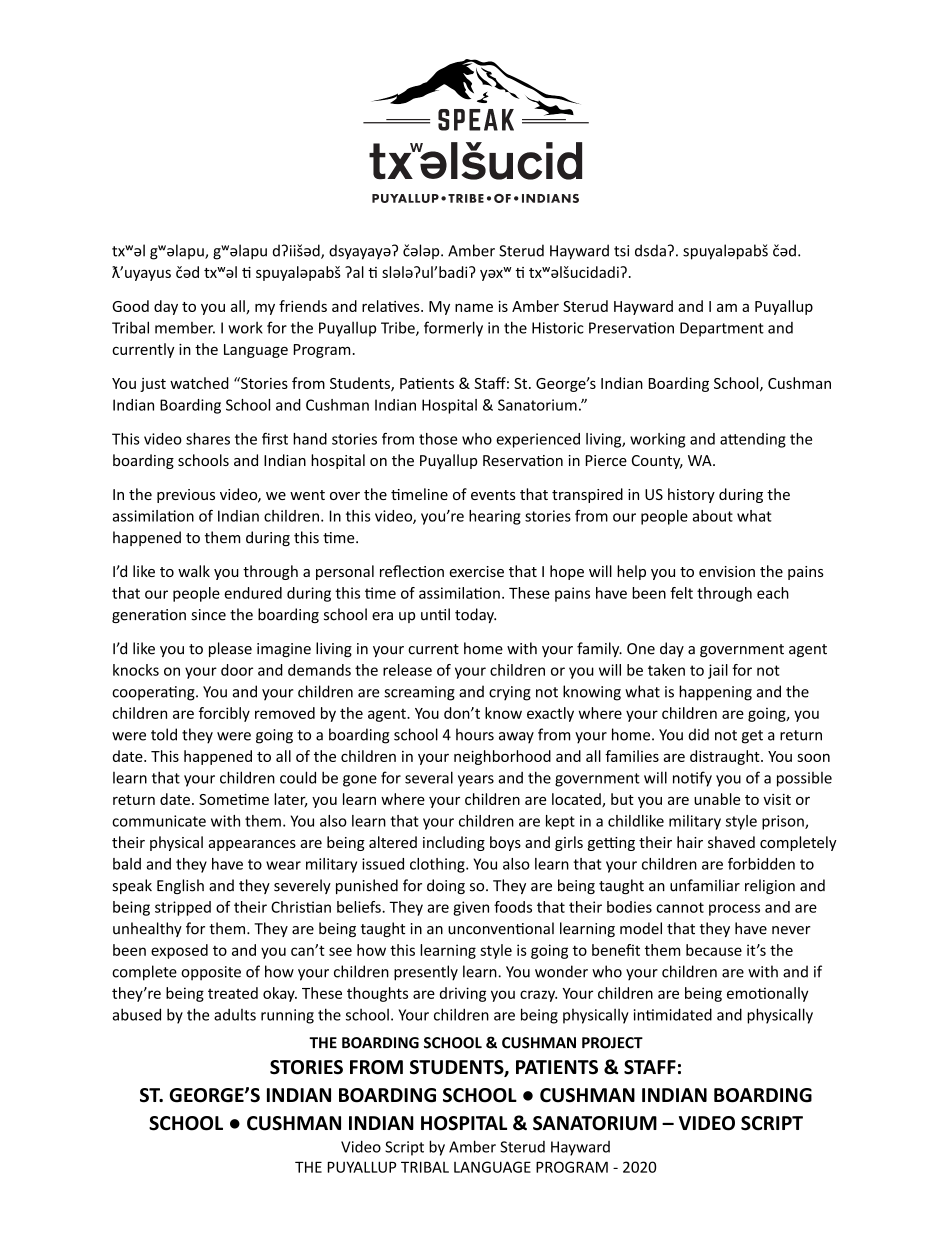 The height and width of the screenshot is (1233, 952). What do you see at coordinates (476, 781) in the screenshot?
I see `years` at bounding box center [476, 781].
